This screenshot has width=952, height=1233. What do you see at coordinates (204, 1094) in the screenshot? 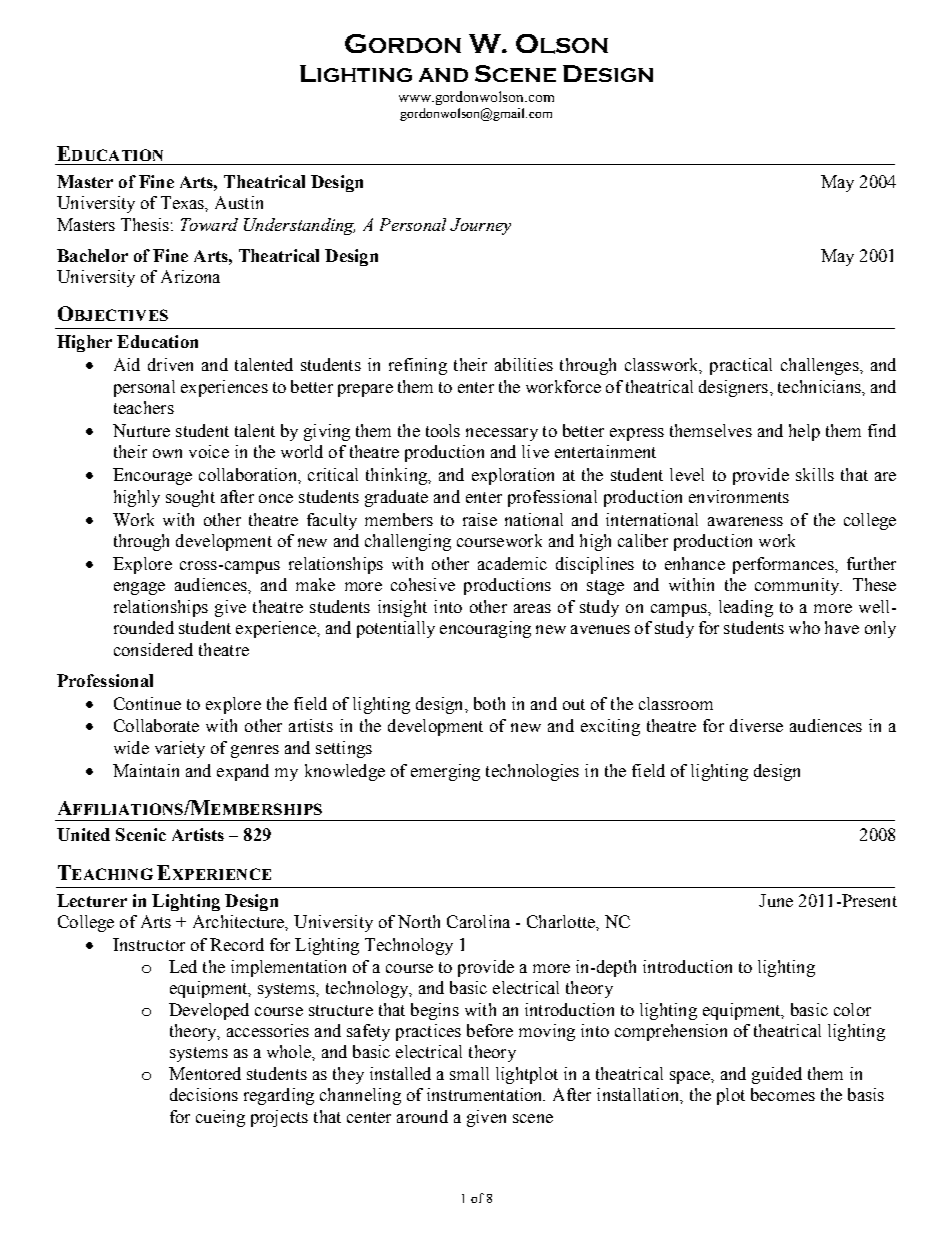
I see `decisions` at bounding box center [204, 1094].
